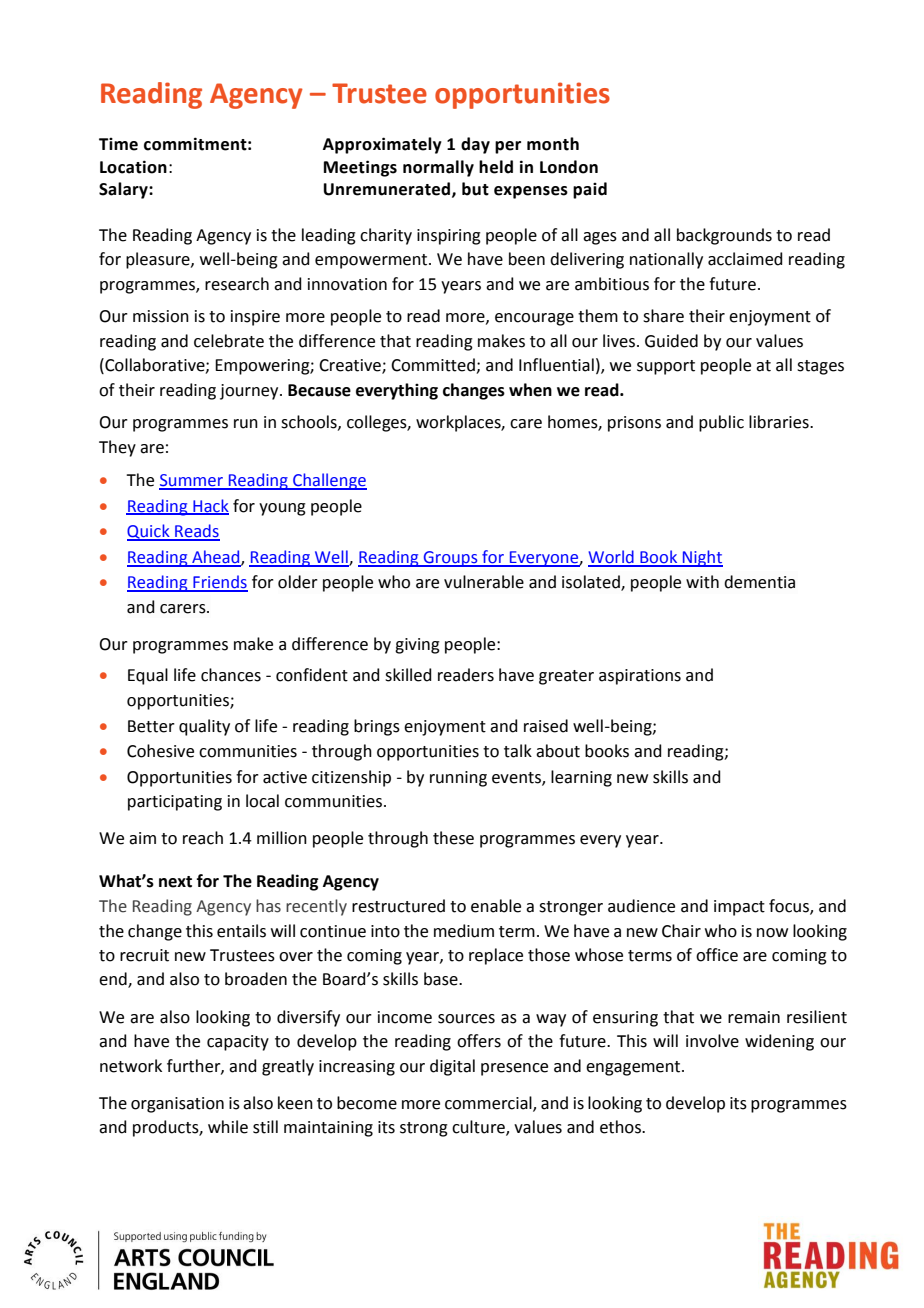 This screenshot has height=1308, width=924. What do you see at coordinates (721, 423) in the screenshot?
I see `public` at bounding box center [721, 423].
